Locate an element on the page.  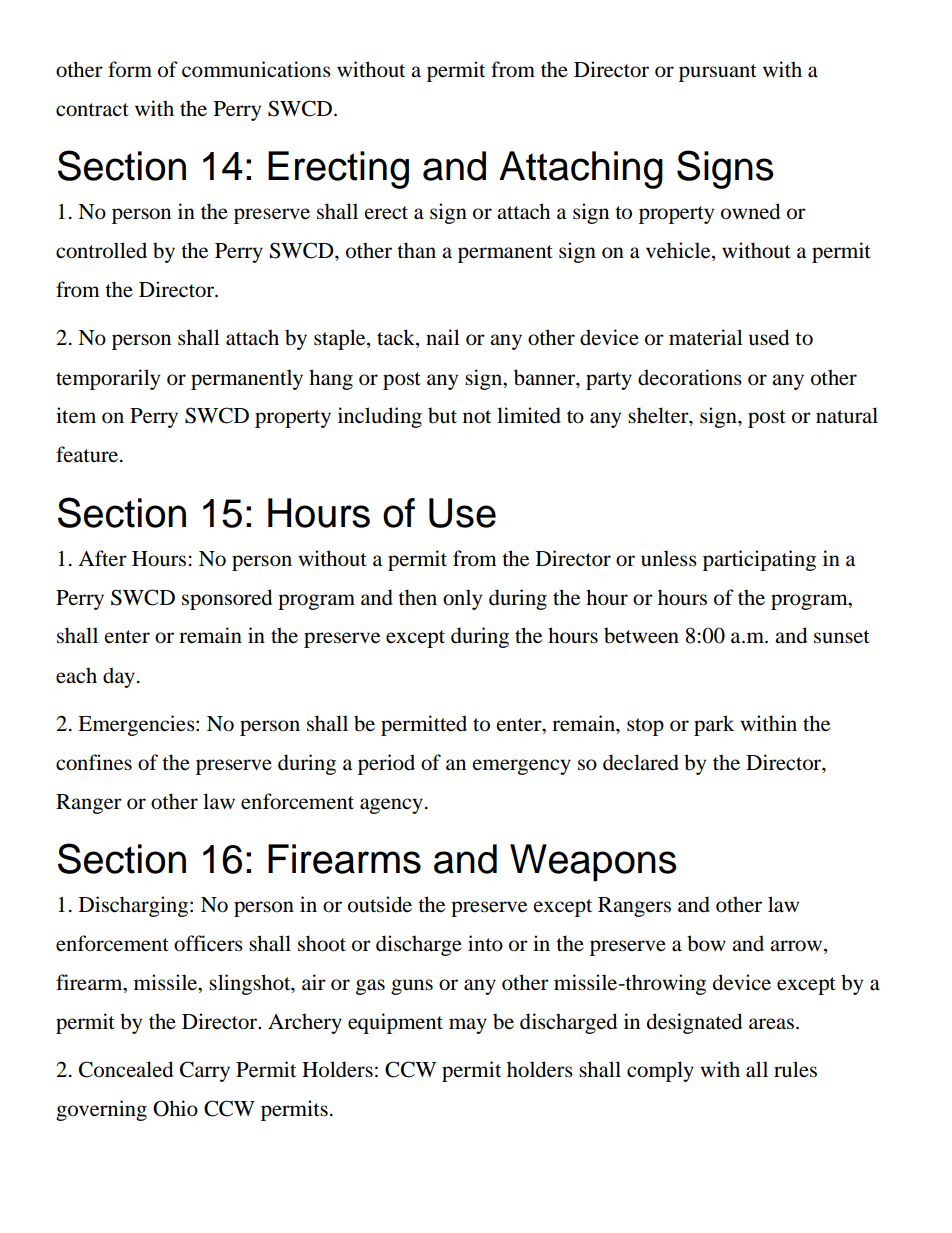
pursuant is located at coordinates (718, 73).
